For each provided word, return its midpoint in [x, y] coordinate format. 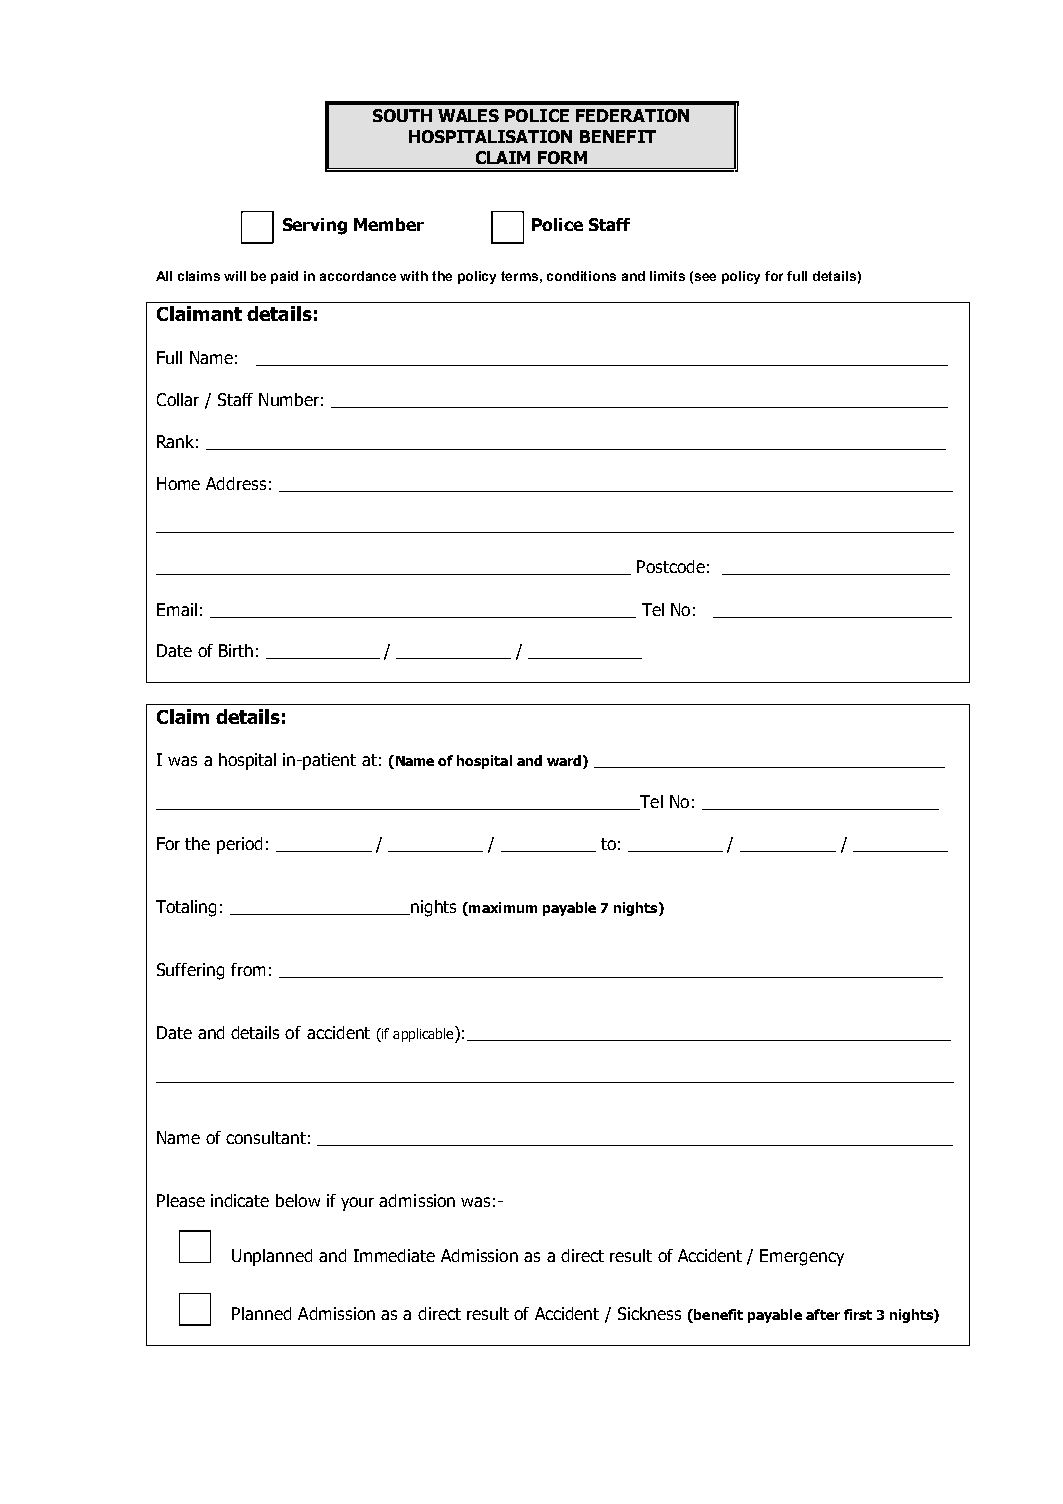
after [823, 1314]
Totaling [186, 908]
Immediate [394, 1255]
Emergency [802, 1257]
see [705, 277]
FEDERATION [632, 115]
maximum [502, 909]
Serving [315, 226]
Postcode [671, 566]
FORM [562, 157]
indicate [240, 1200]
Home [178, 483]
